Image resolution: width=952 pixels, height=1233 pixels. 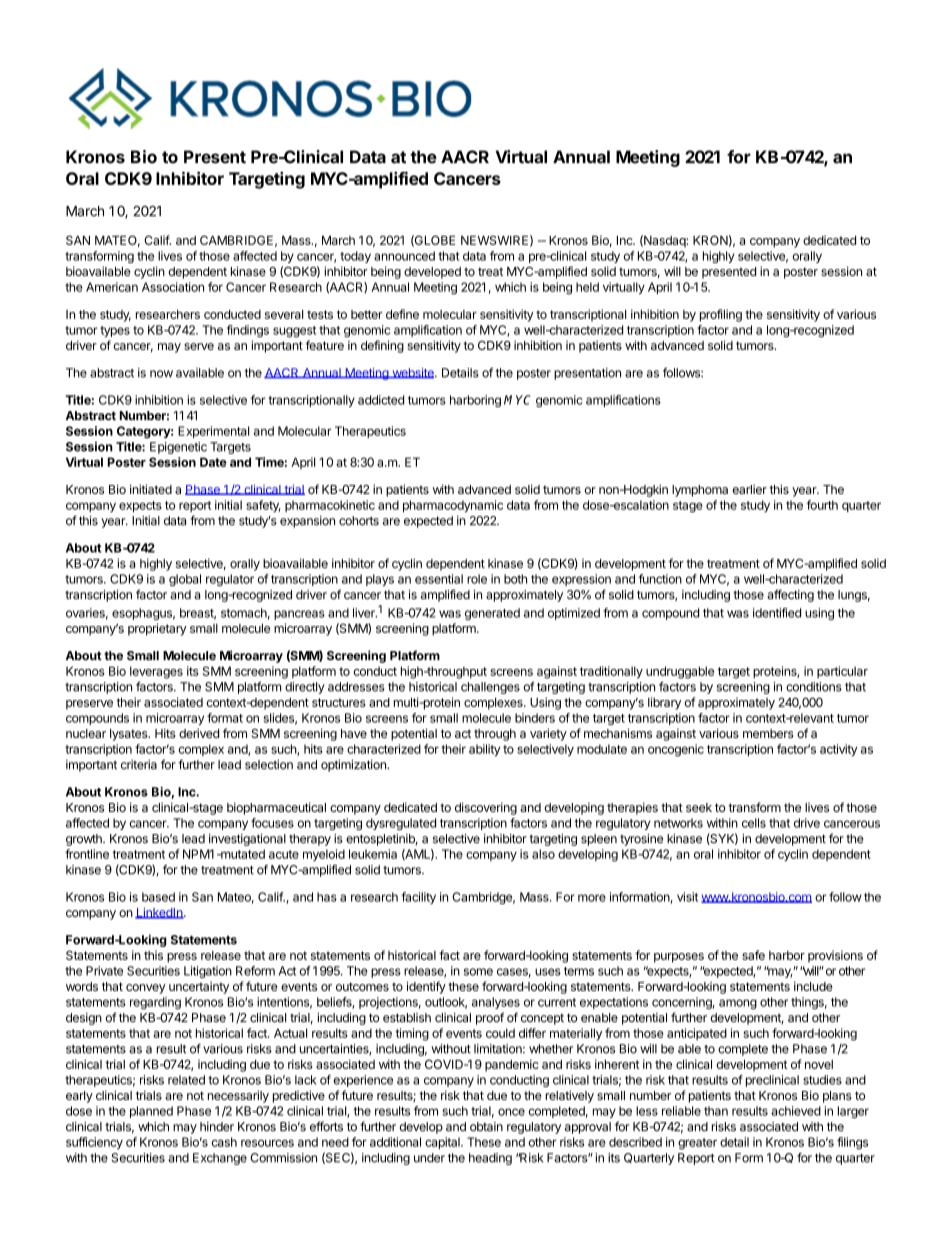 What do you see at coordinates (492, 614) in the screenshot?
I see `generated` at bounding box center [492, 614].
